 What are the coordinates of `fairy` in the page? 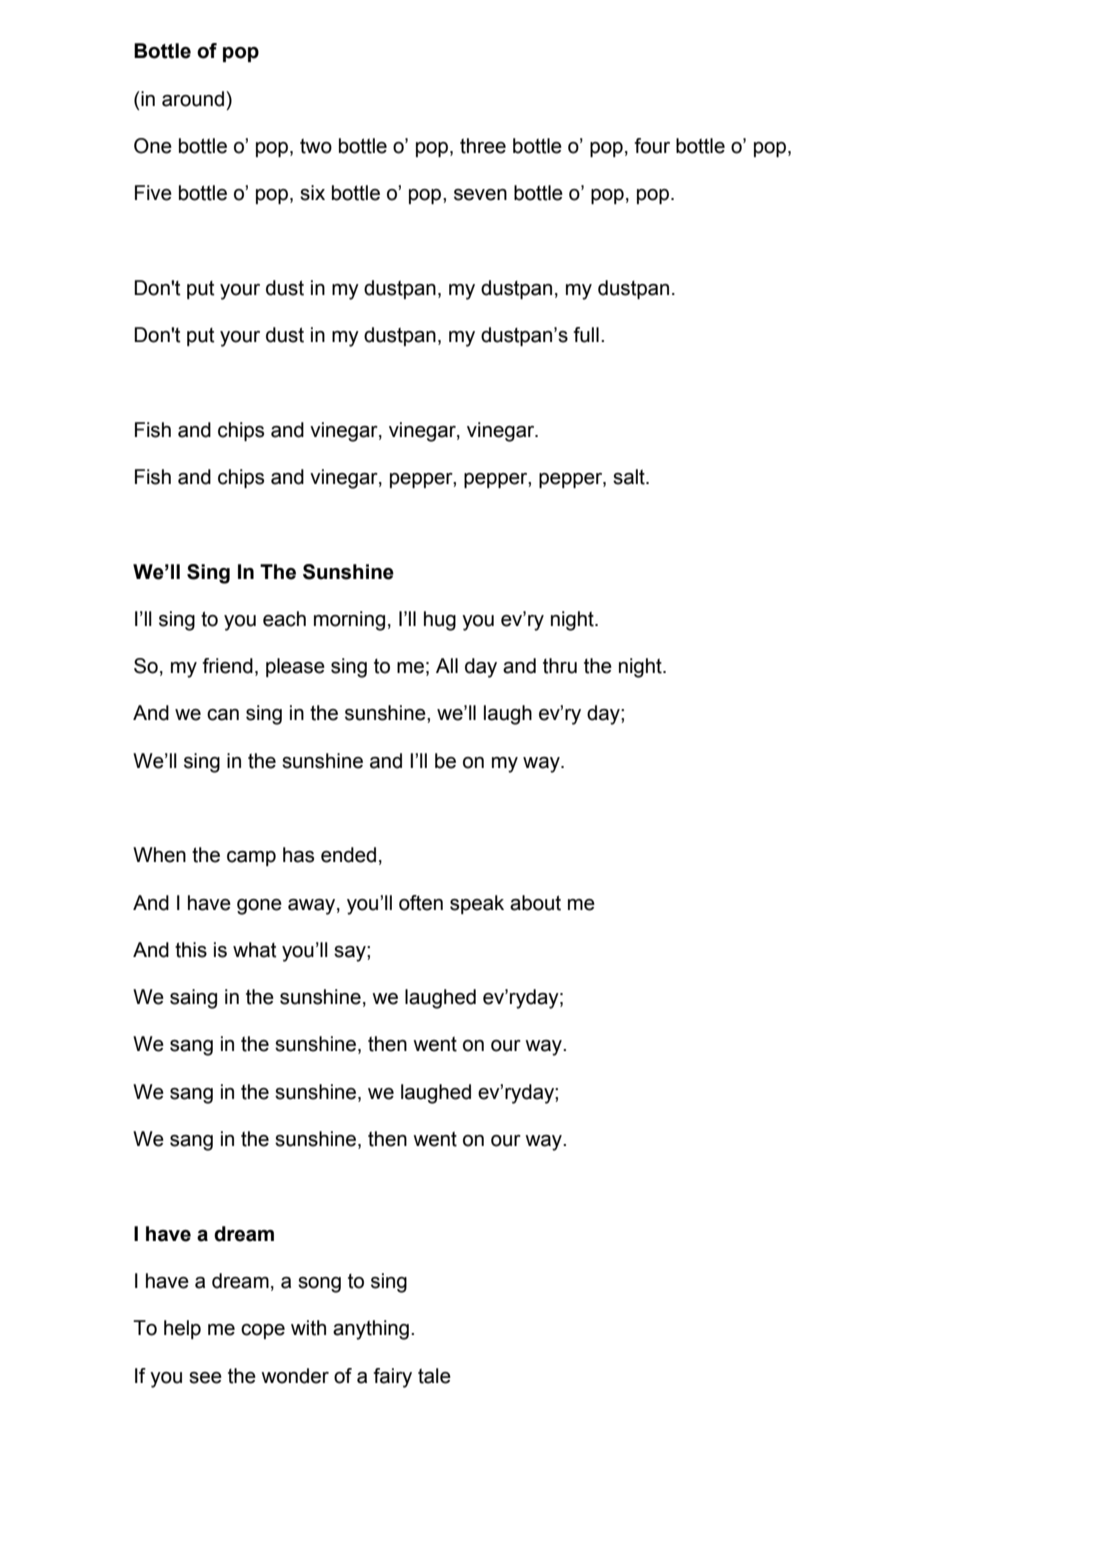 It's located at (392, 1378).
